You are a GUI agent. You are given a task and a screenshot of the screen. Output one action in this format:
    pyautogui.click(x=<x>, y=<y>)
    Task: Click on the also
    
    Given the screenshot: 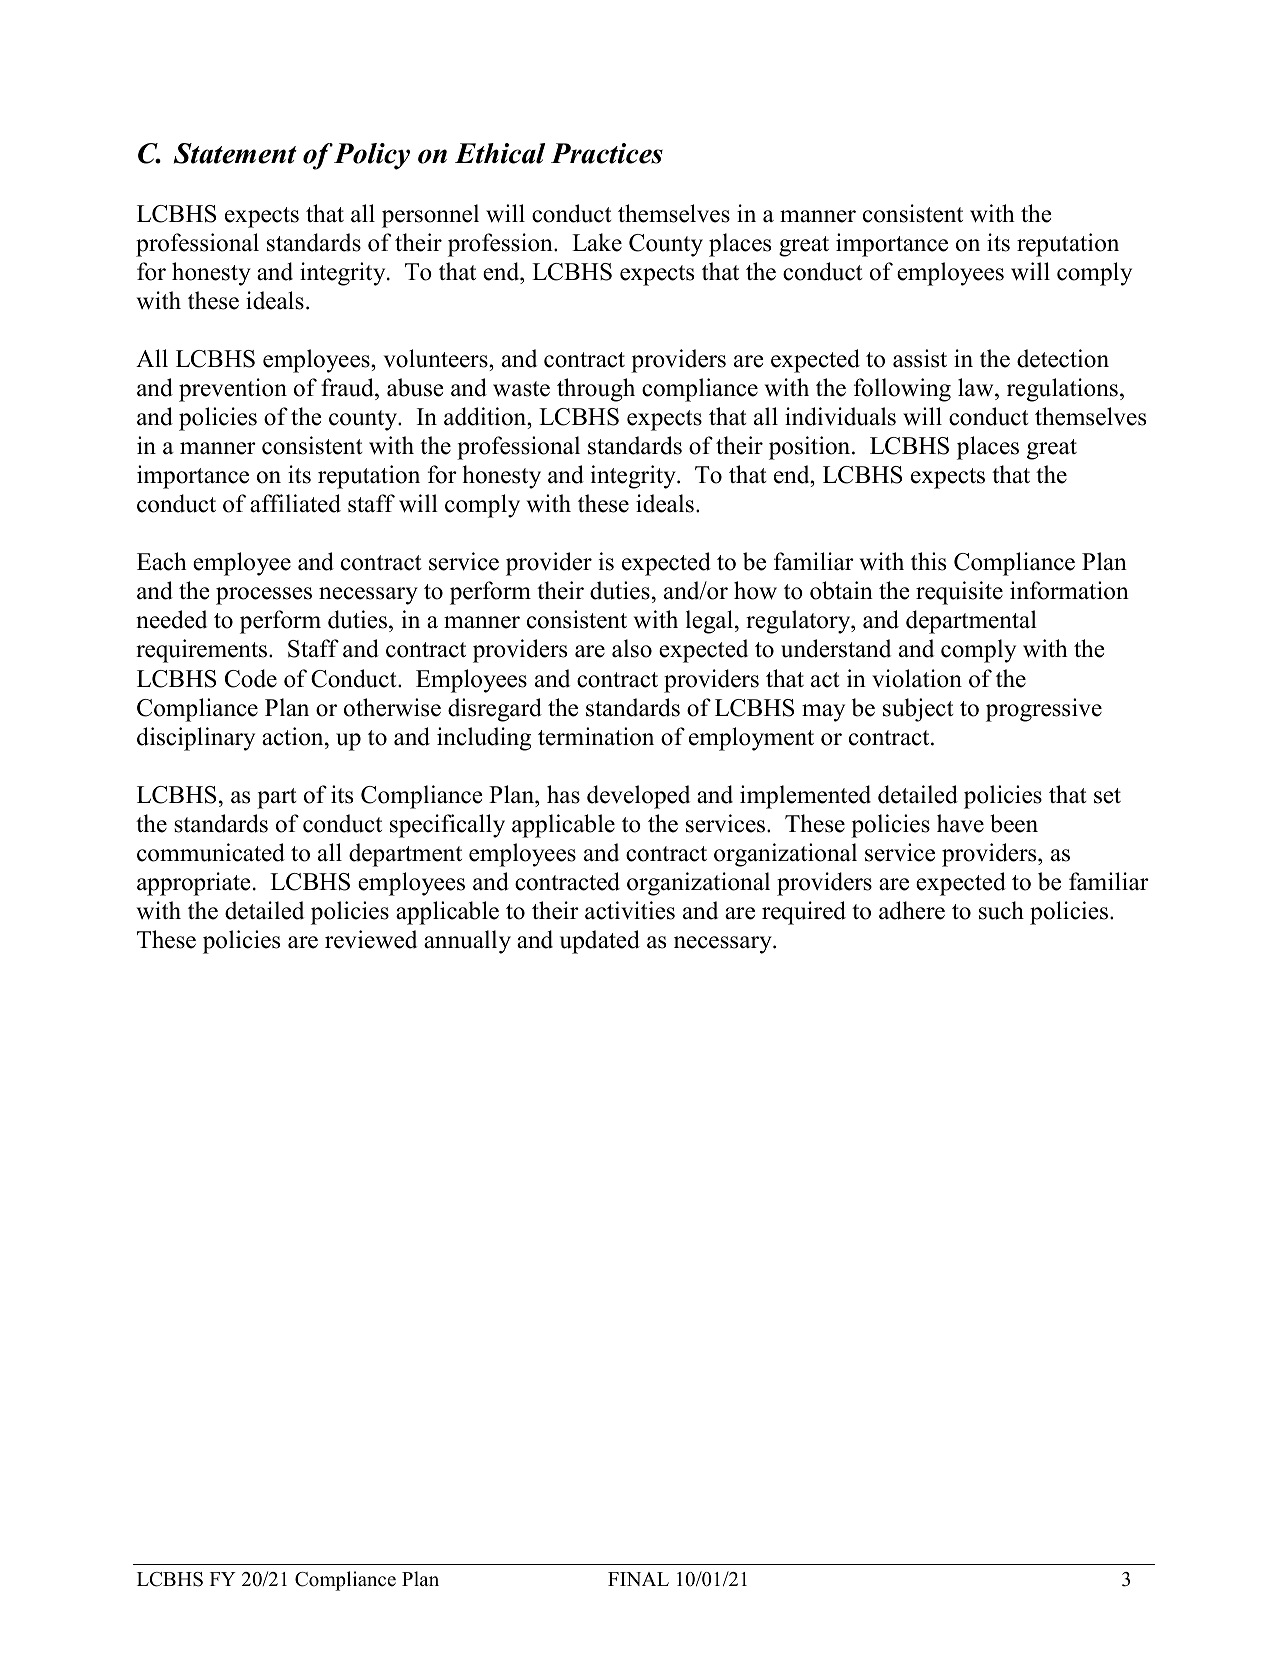 What is the action you would take?
    pyautogui.click(x=632, y=648)
